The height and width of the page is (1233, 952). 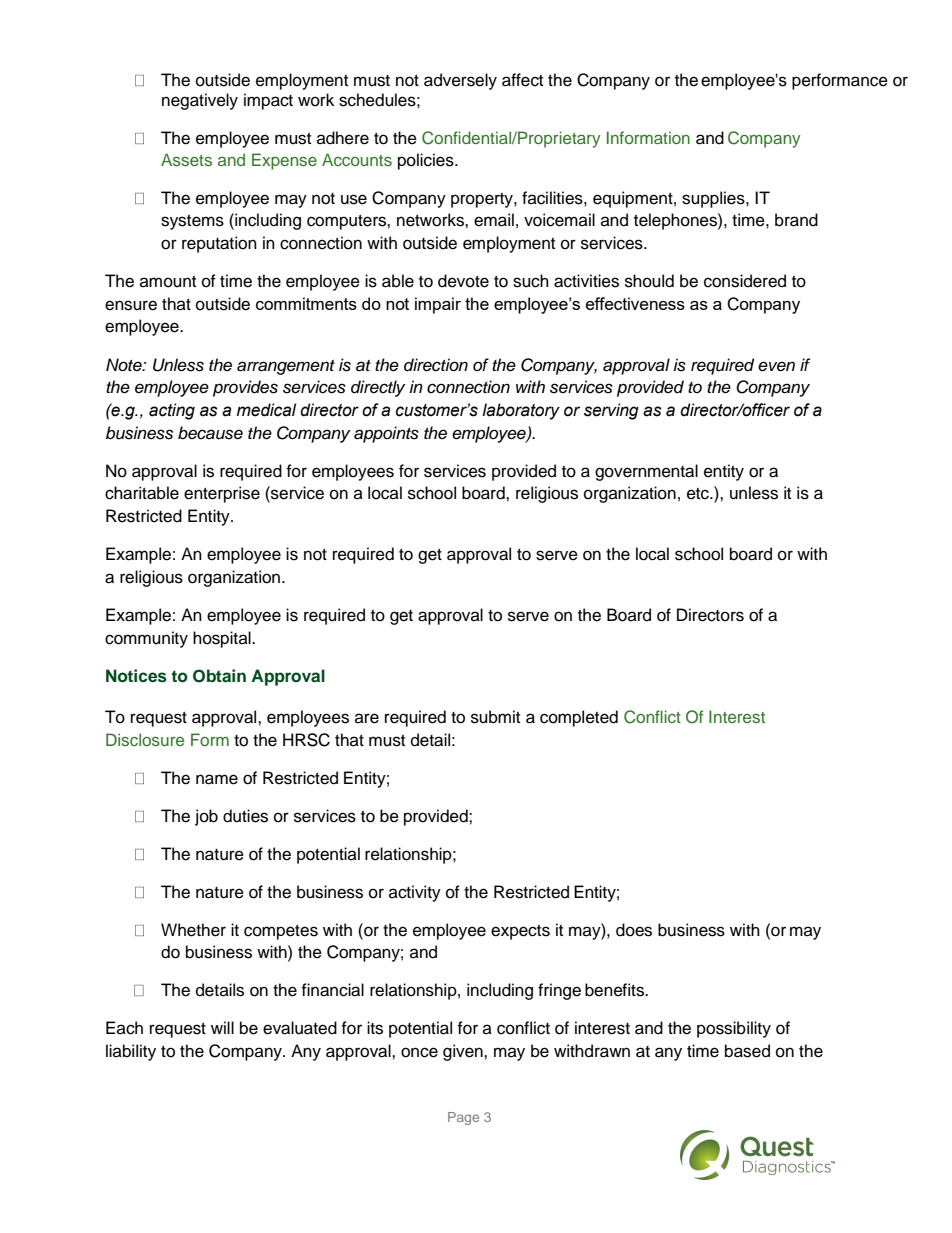 I want to click on activity, so click(x=415, y=893).
